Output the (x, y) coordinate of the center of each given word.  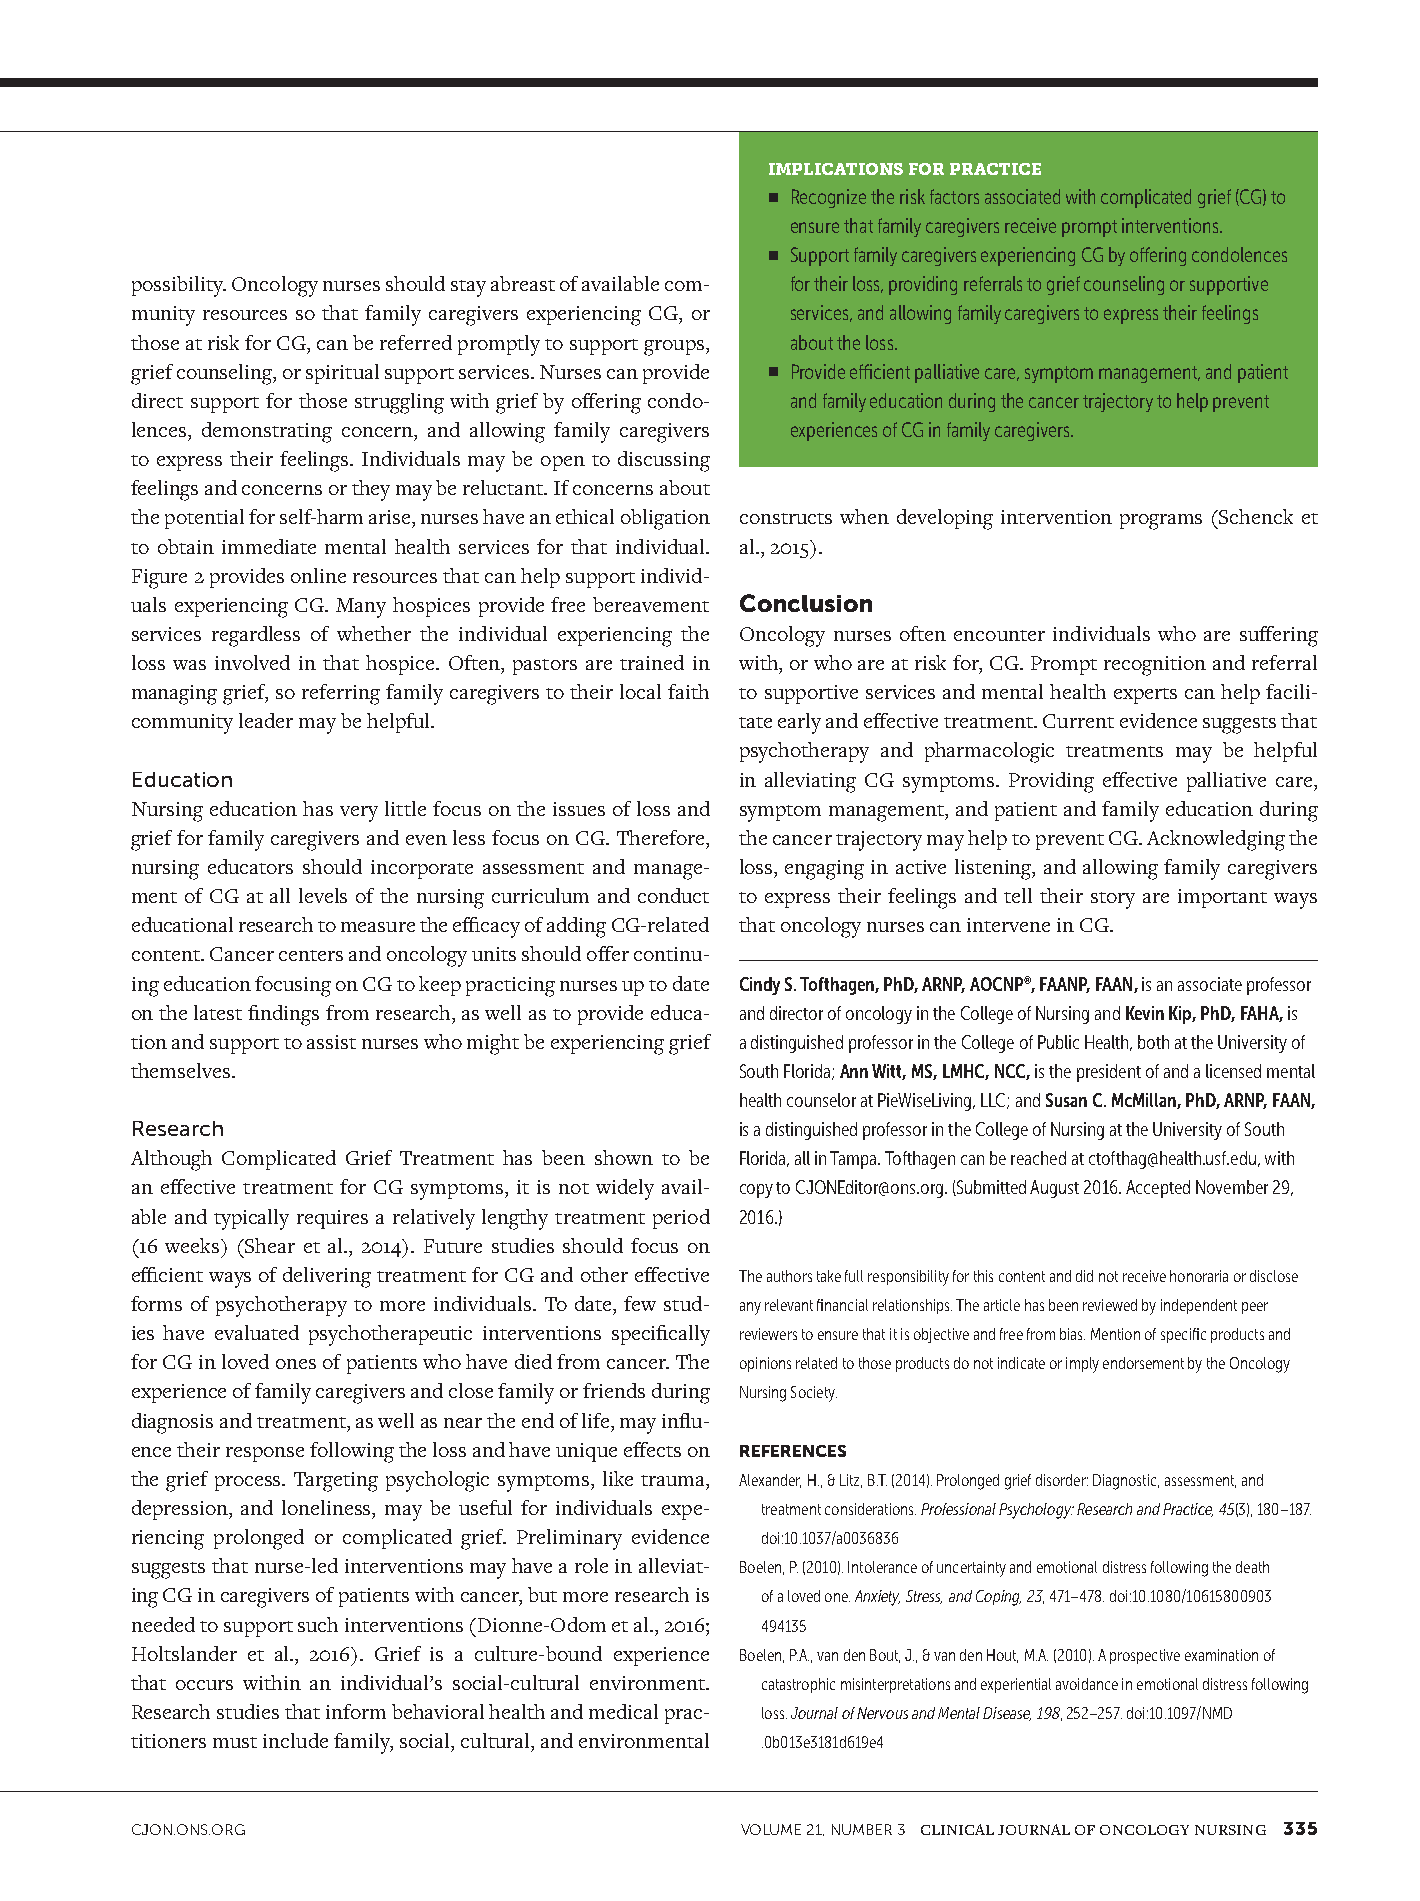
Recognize (829, 198)
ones (296, 1364)
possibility (179, 286)
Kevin (1145, 1013)
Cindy (760, 986)
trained (652, 662)
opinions (765, 1364)
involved (252, 662)
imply (1082, 1365)
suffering (1279, 636)
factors (954, 196)
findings (283, 1015)
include (295, 1740)
